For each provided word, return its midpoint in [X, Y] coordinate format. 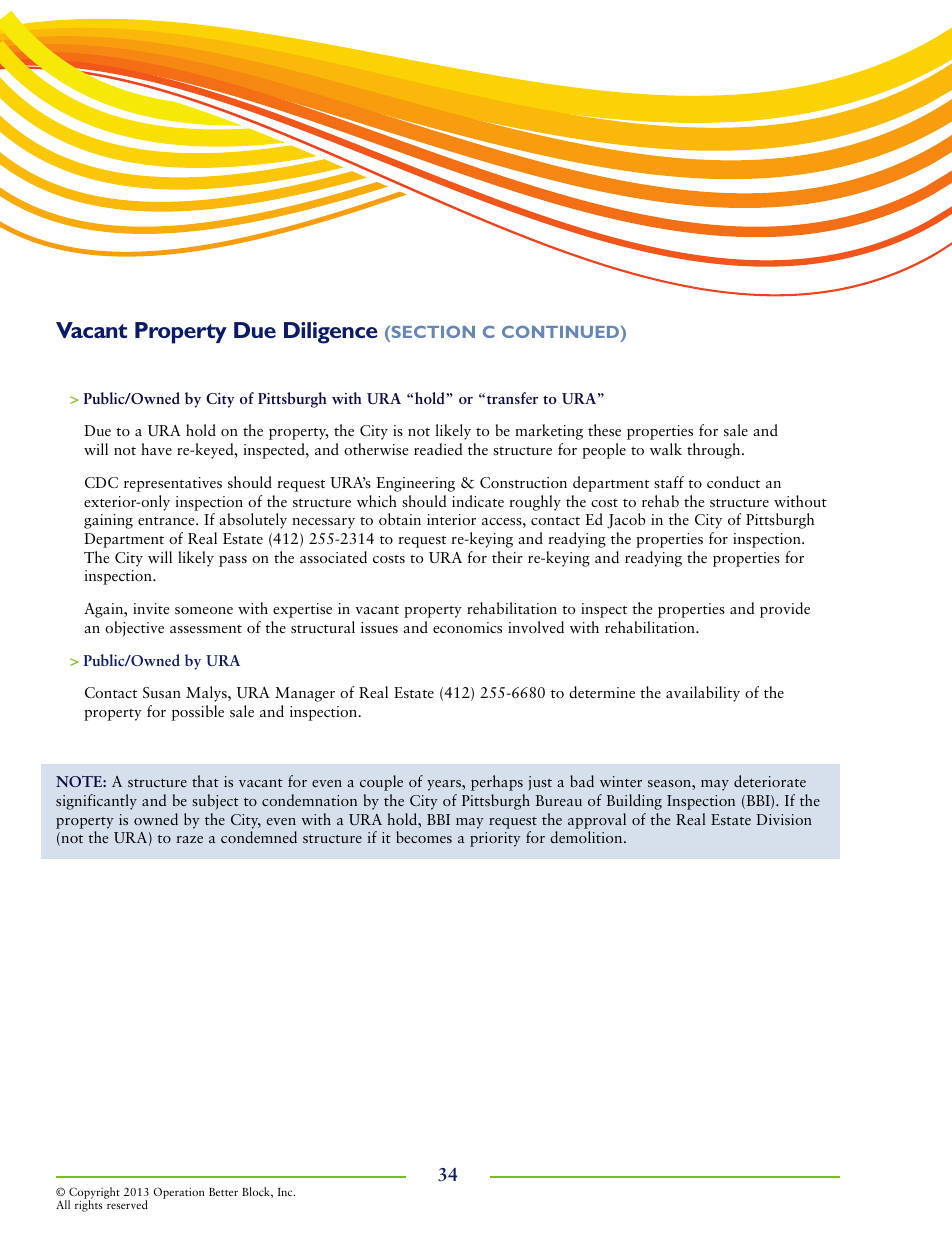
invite [151, 608]
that [205, 781]
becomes [424, 837]
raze [189, 839]
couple [381, 783]
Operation [179, 1193]
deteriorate [770, 781]
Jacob [626, 521]
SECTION [432, 333]
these [604, 430]
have [156, 449]
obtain [400, 519]
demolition [587, 837]
